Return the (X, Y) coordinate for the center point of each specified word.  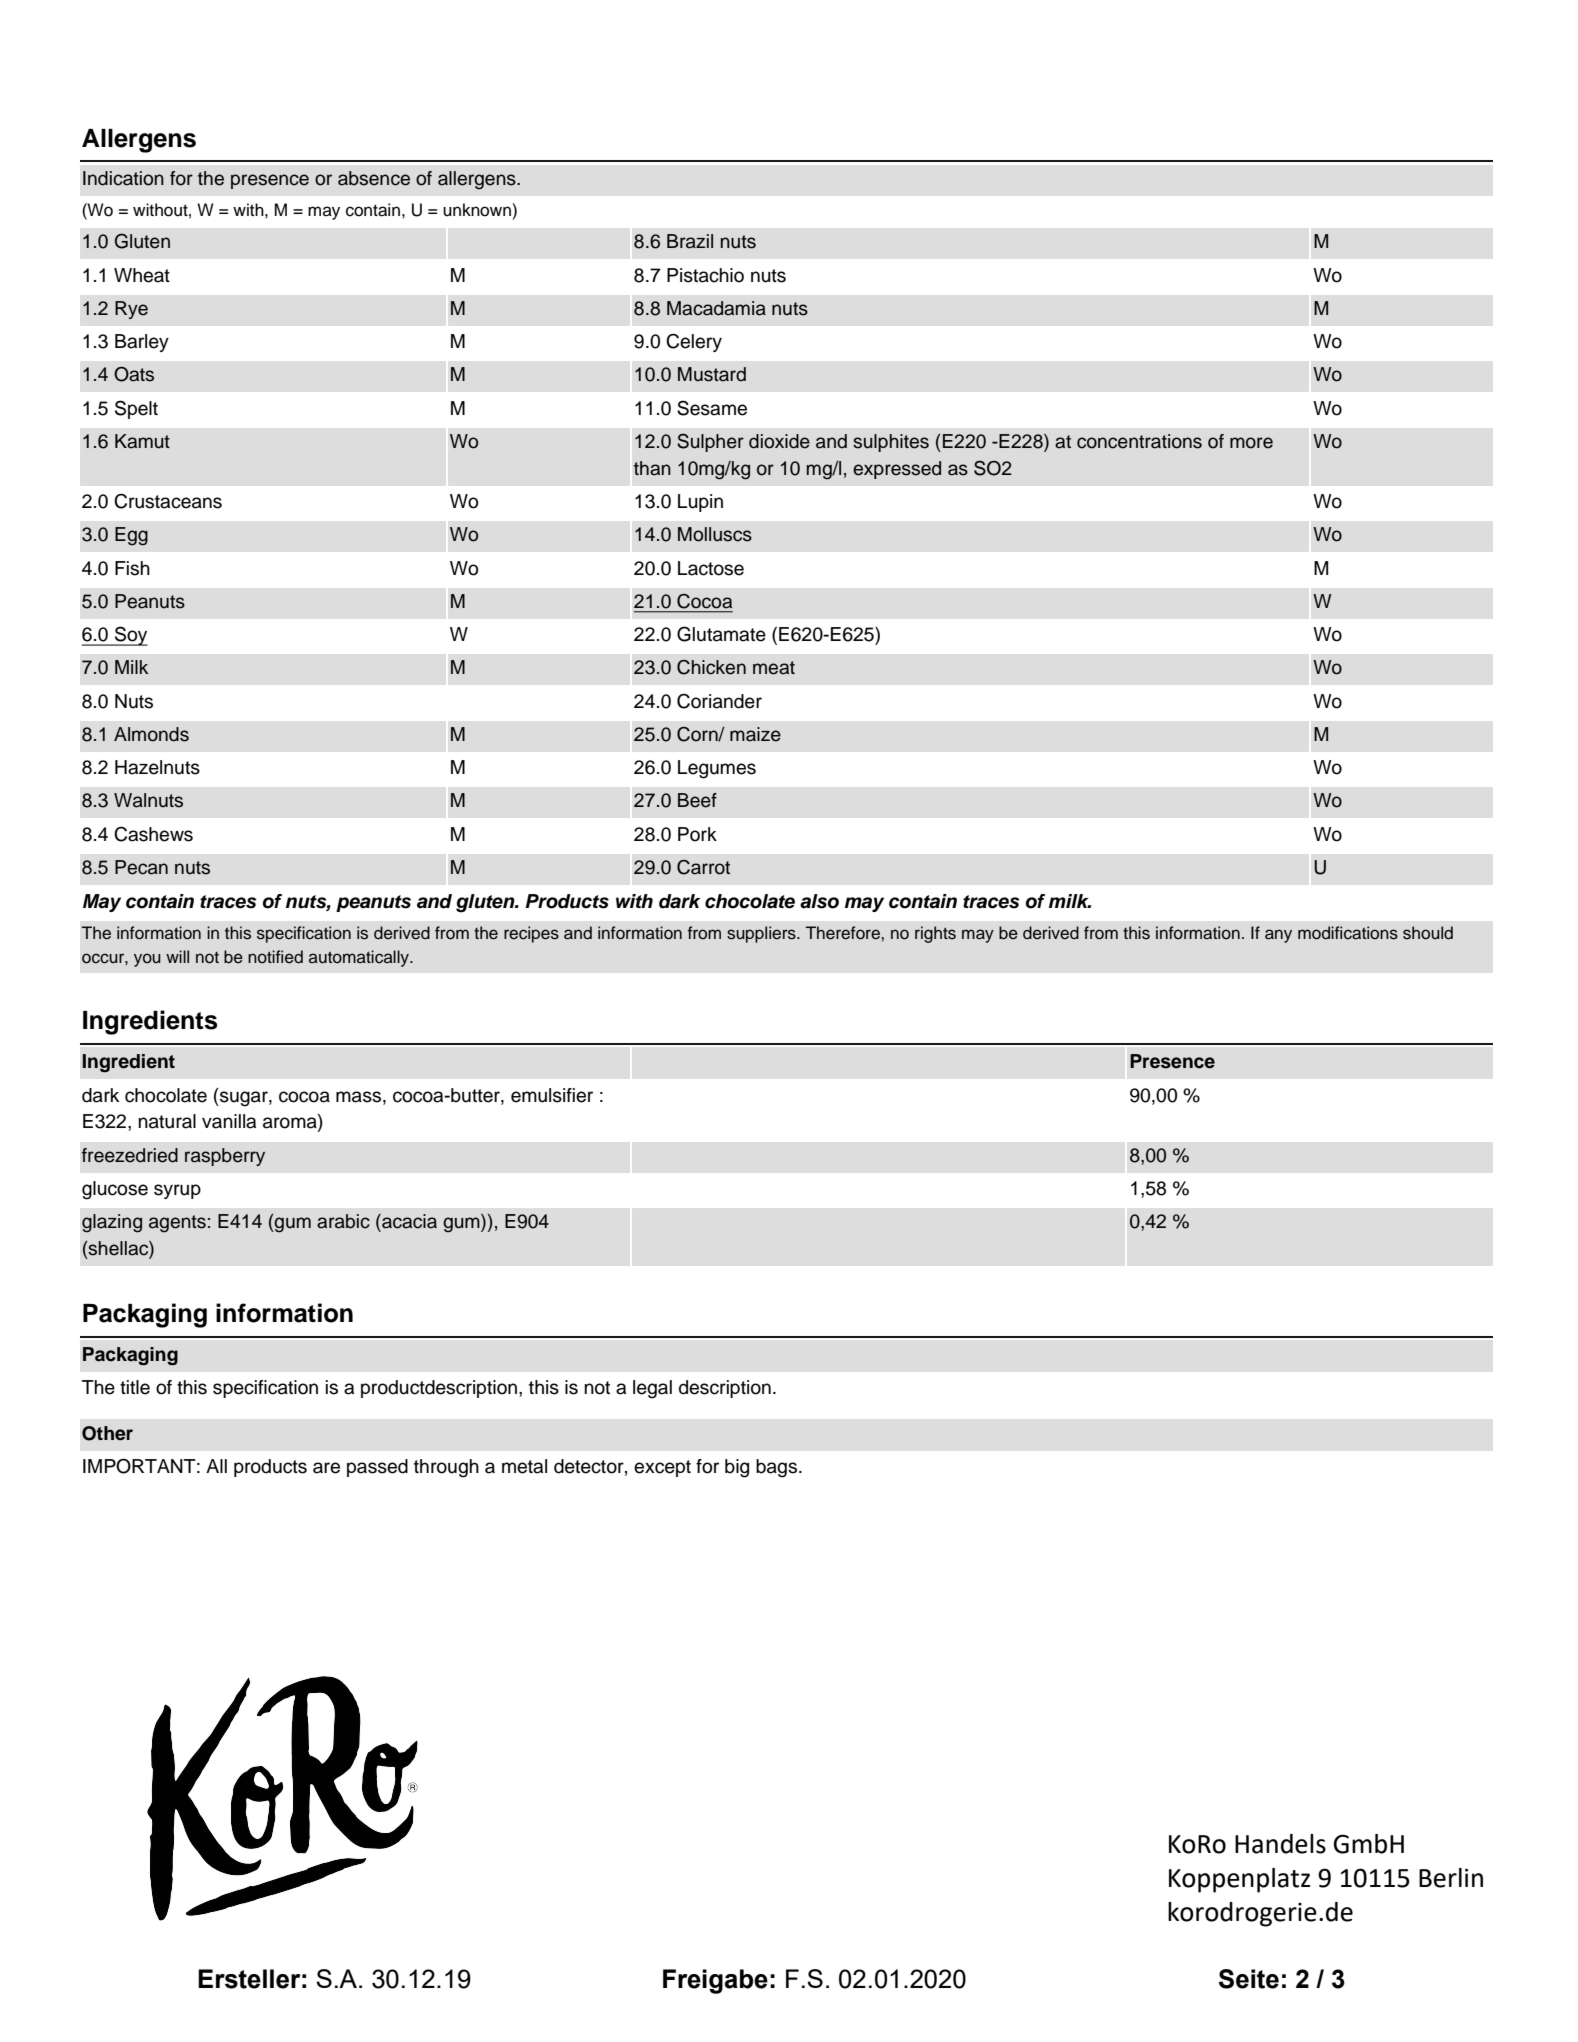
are (326, 1468)
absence (374, 178)
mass (358, 1097)
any (1278, 936)
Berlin (1451, 1878)
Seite (1249, 1979)
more (1251, 443)
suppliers (762, 934)
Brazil (690, 241)
